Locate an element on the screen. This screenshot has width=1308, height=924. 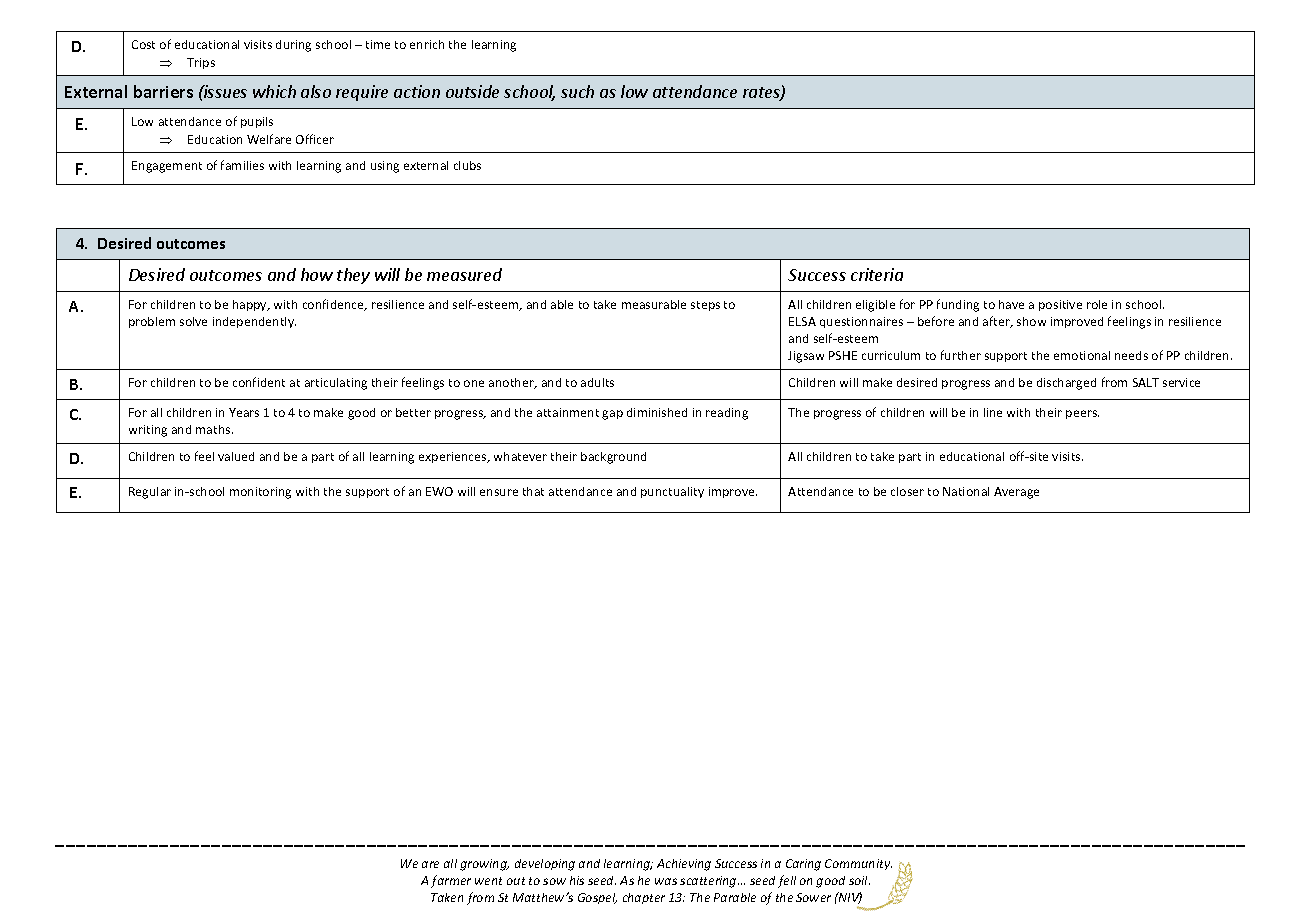
growing is located at coordinates (484, 865).
